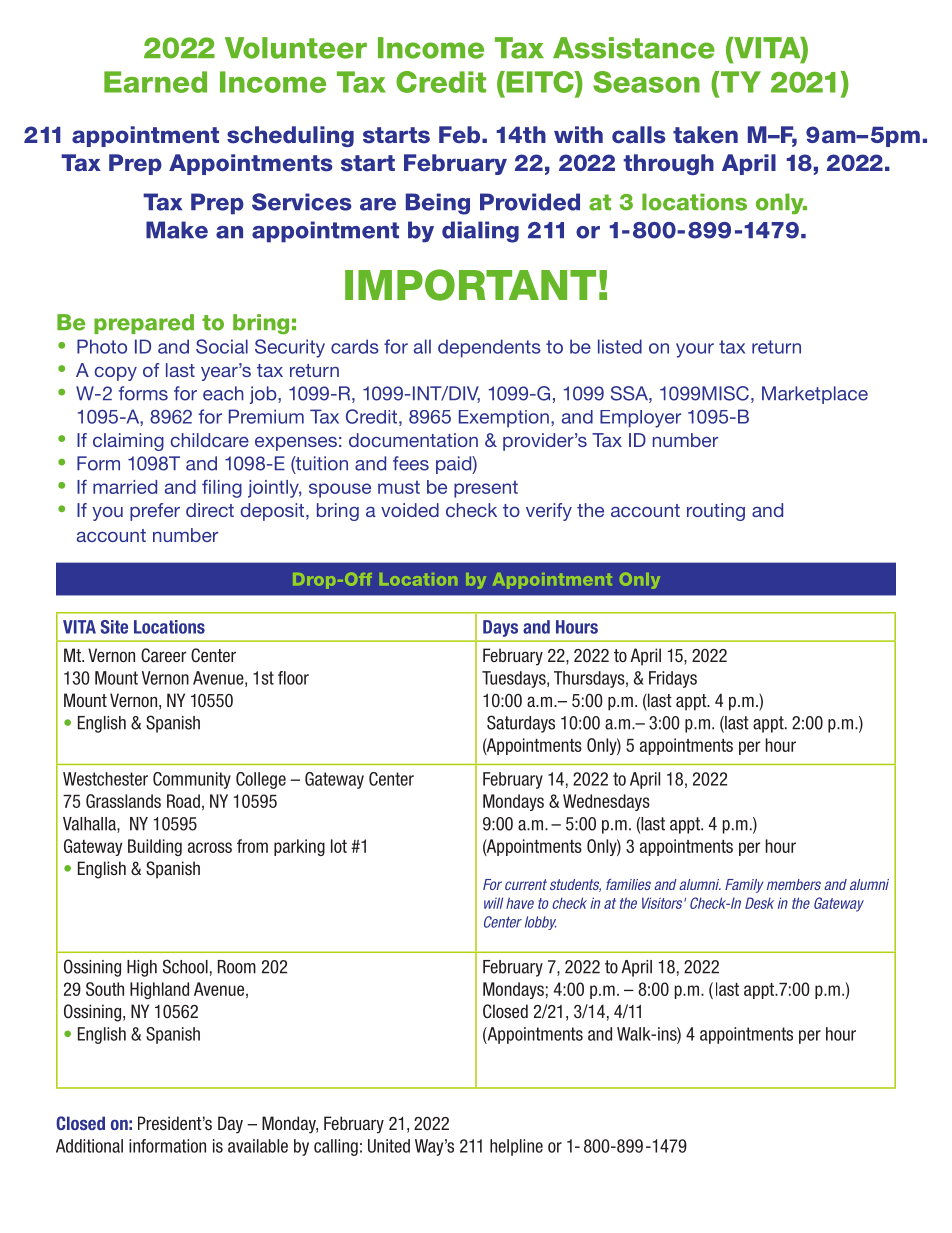  What do you see at coordinates (114, 627) in the page?
I see `Site` at bounding box center [114, 627].
